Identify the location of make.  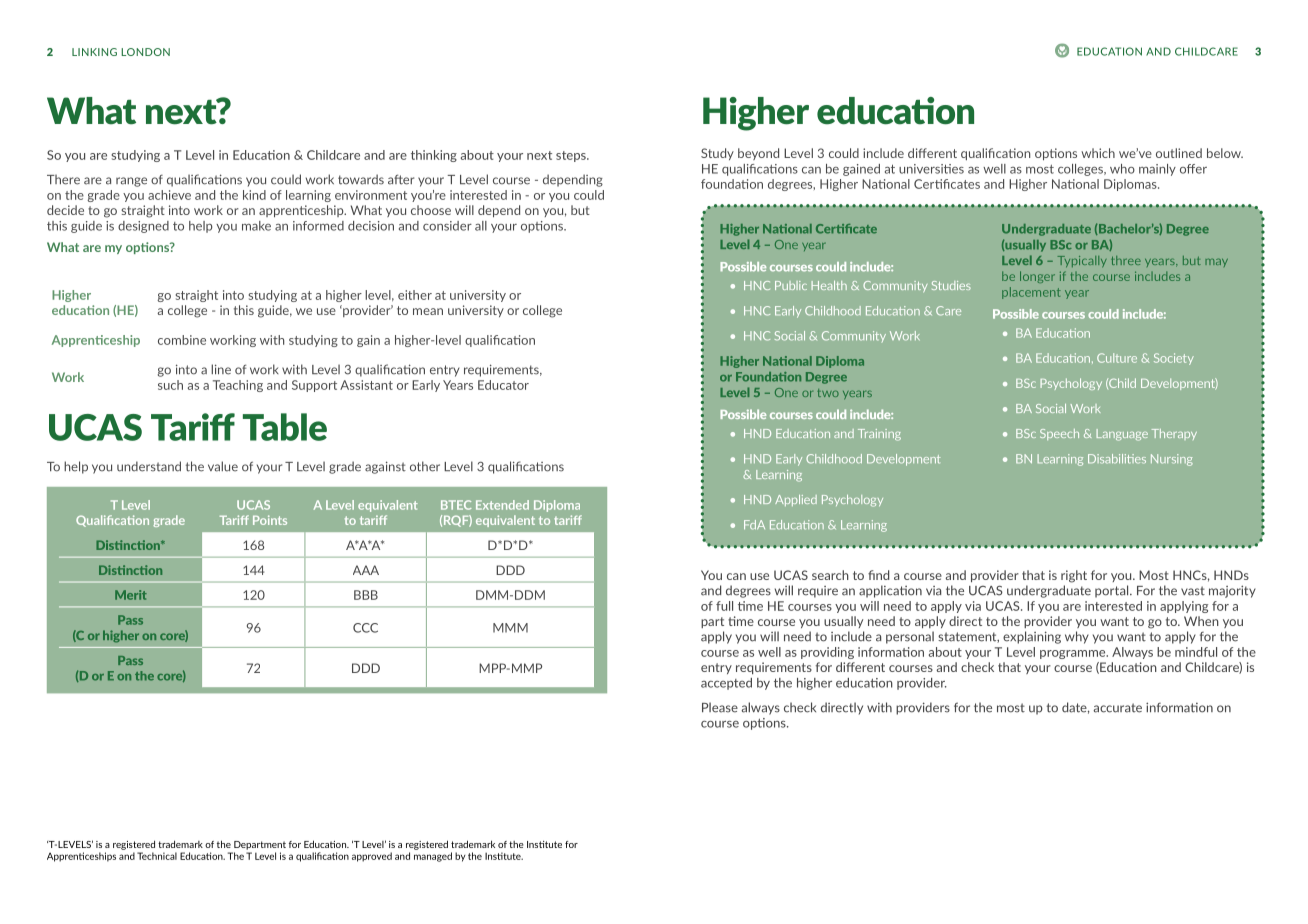
(256, 226).
